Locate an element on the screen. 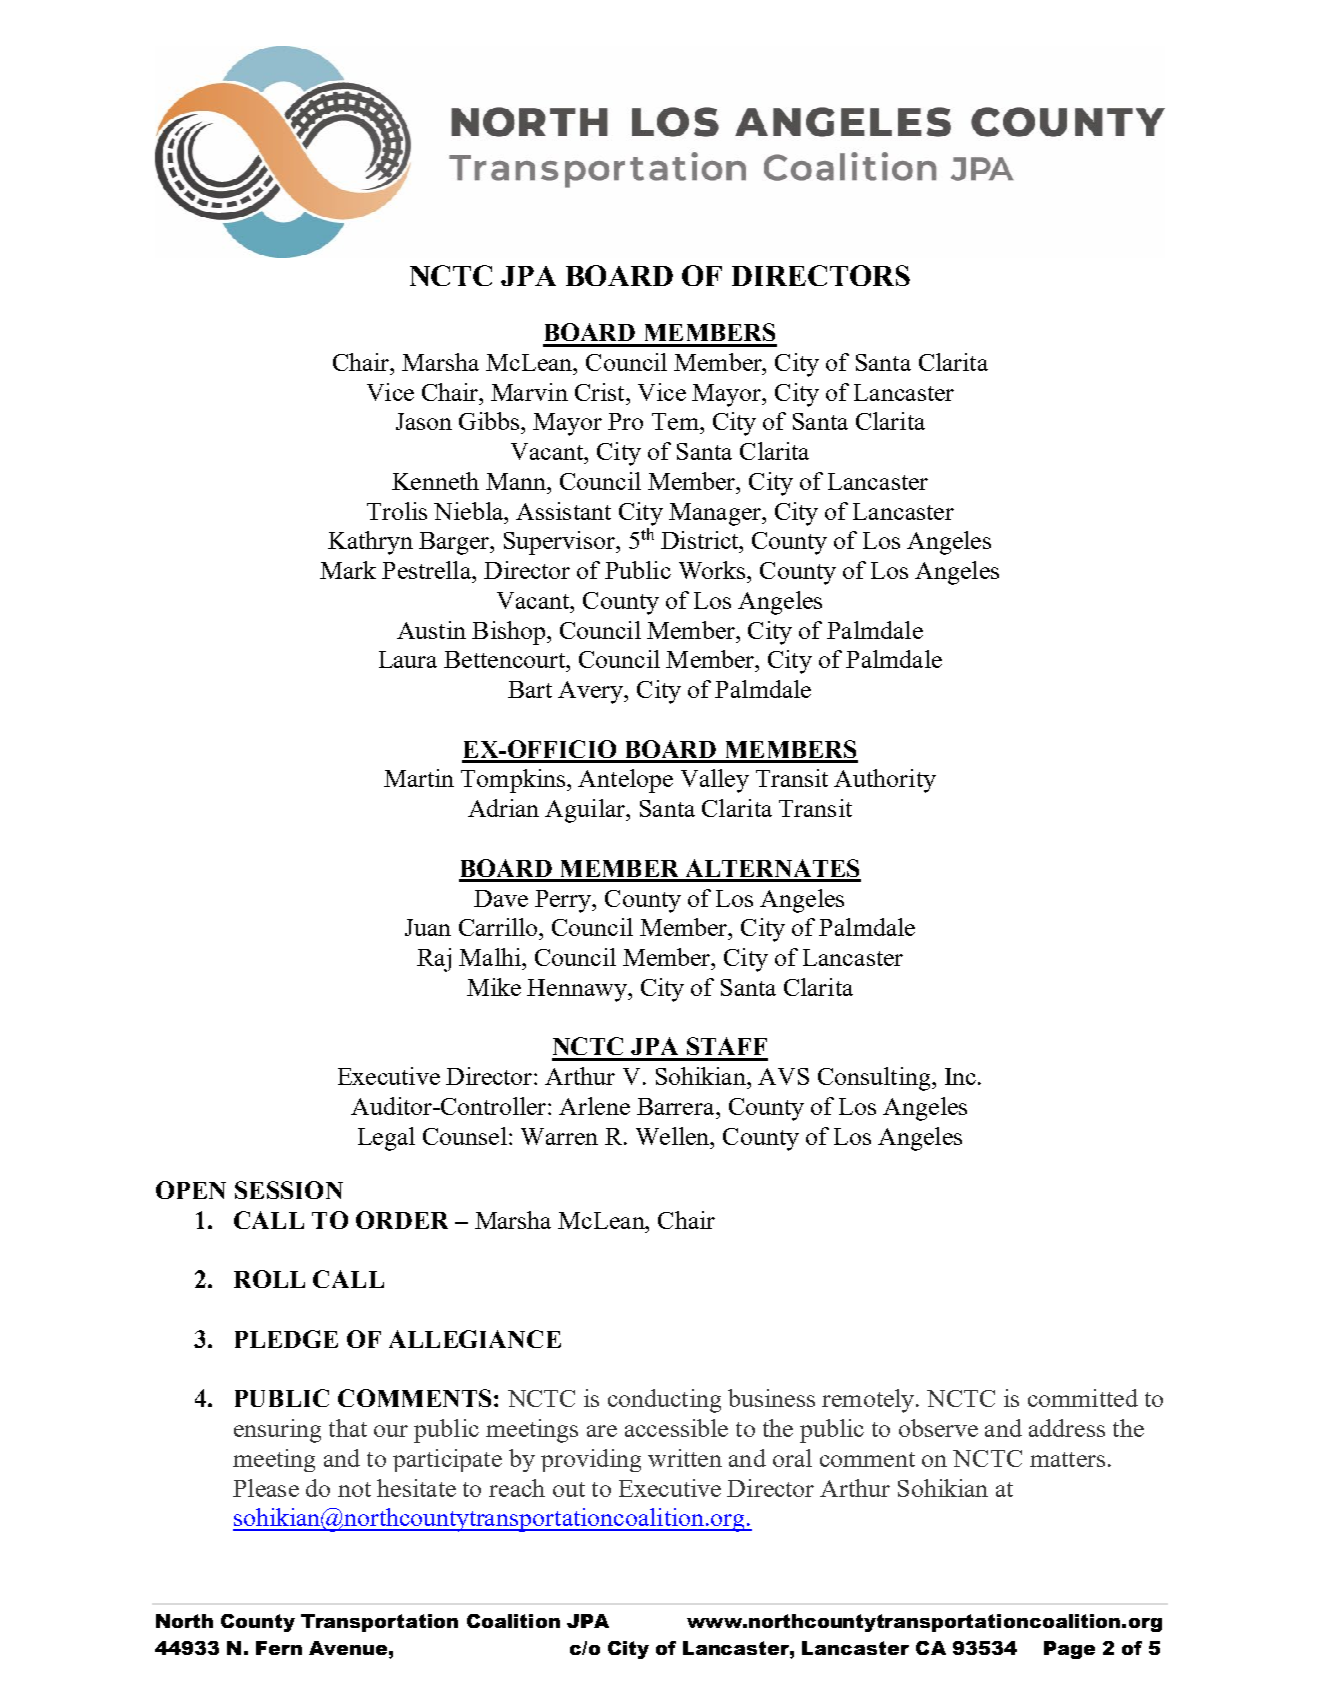 The image size is (1320, 1708). Fern is located at coordinates (279, 1648).
